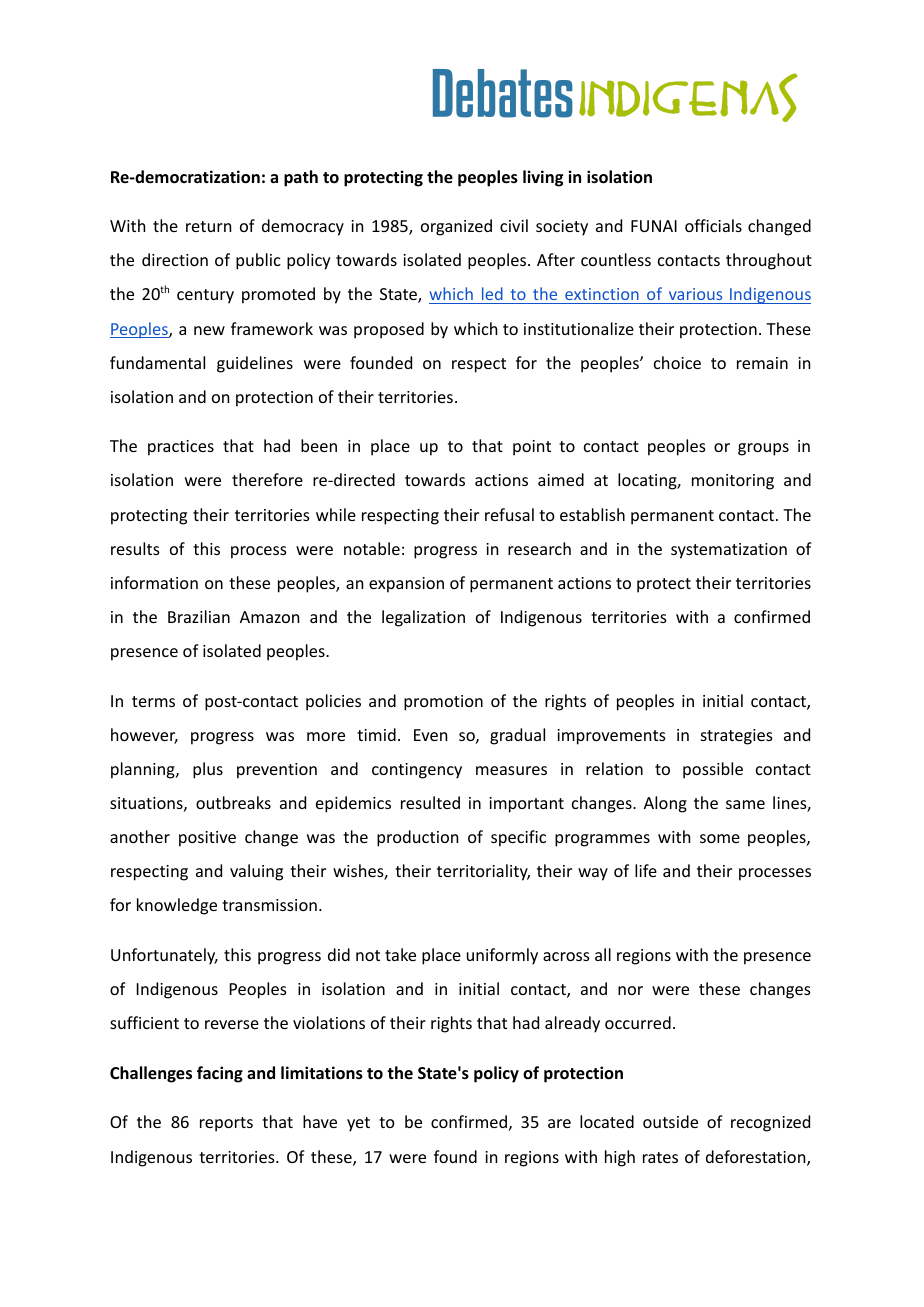 The height and width of the screenshot is (1307, 924). I want to click on promotion, so click(443, 703).
